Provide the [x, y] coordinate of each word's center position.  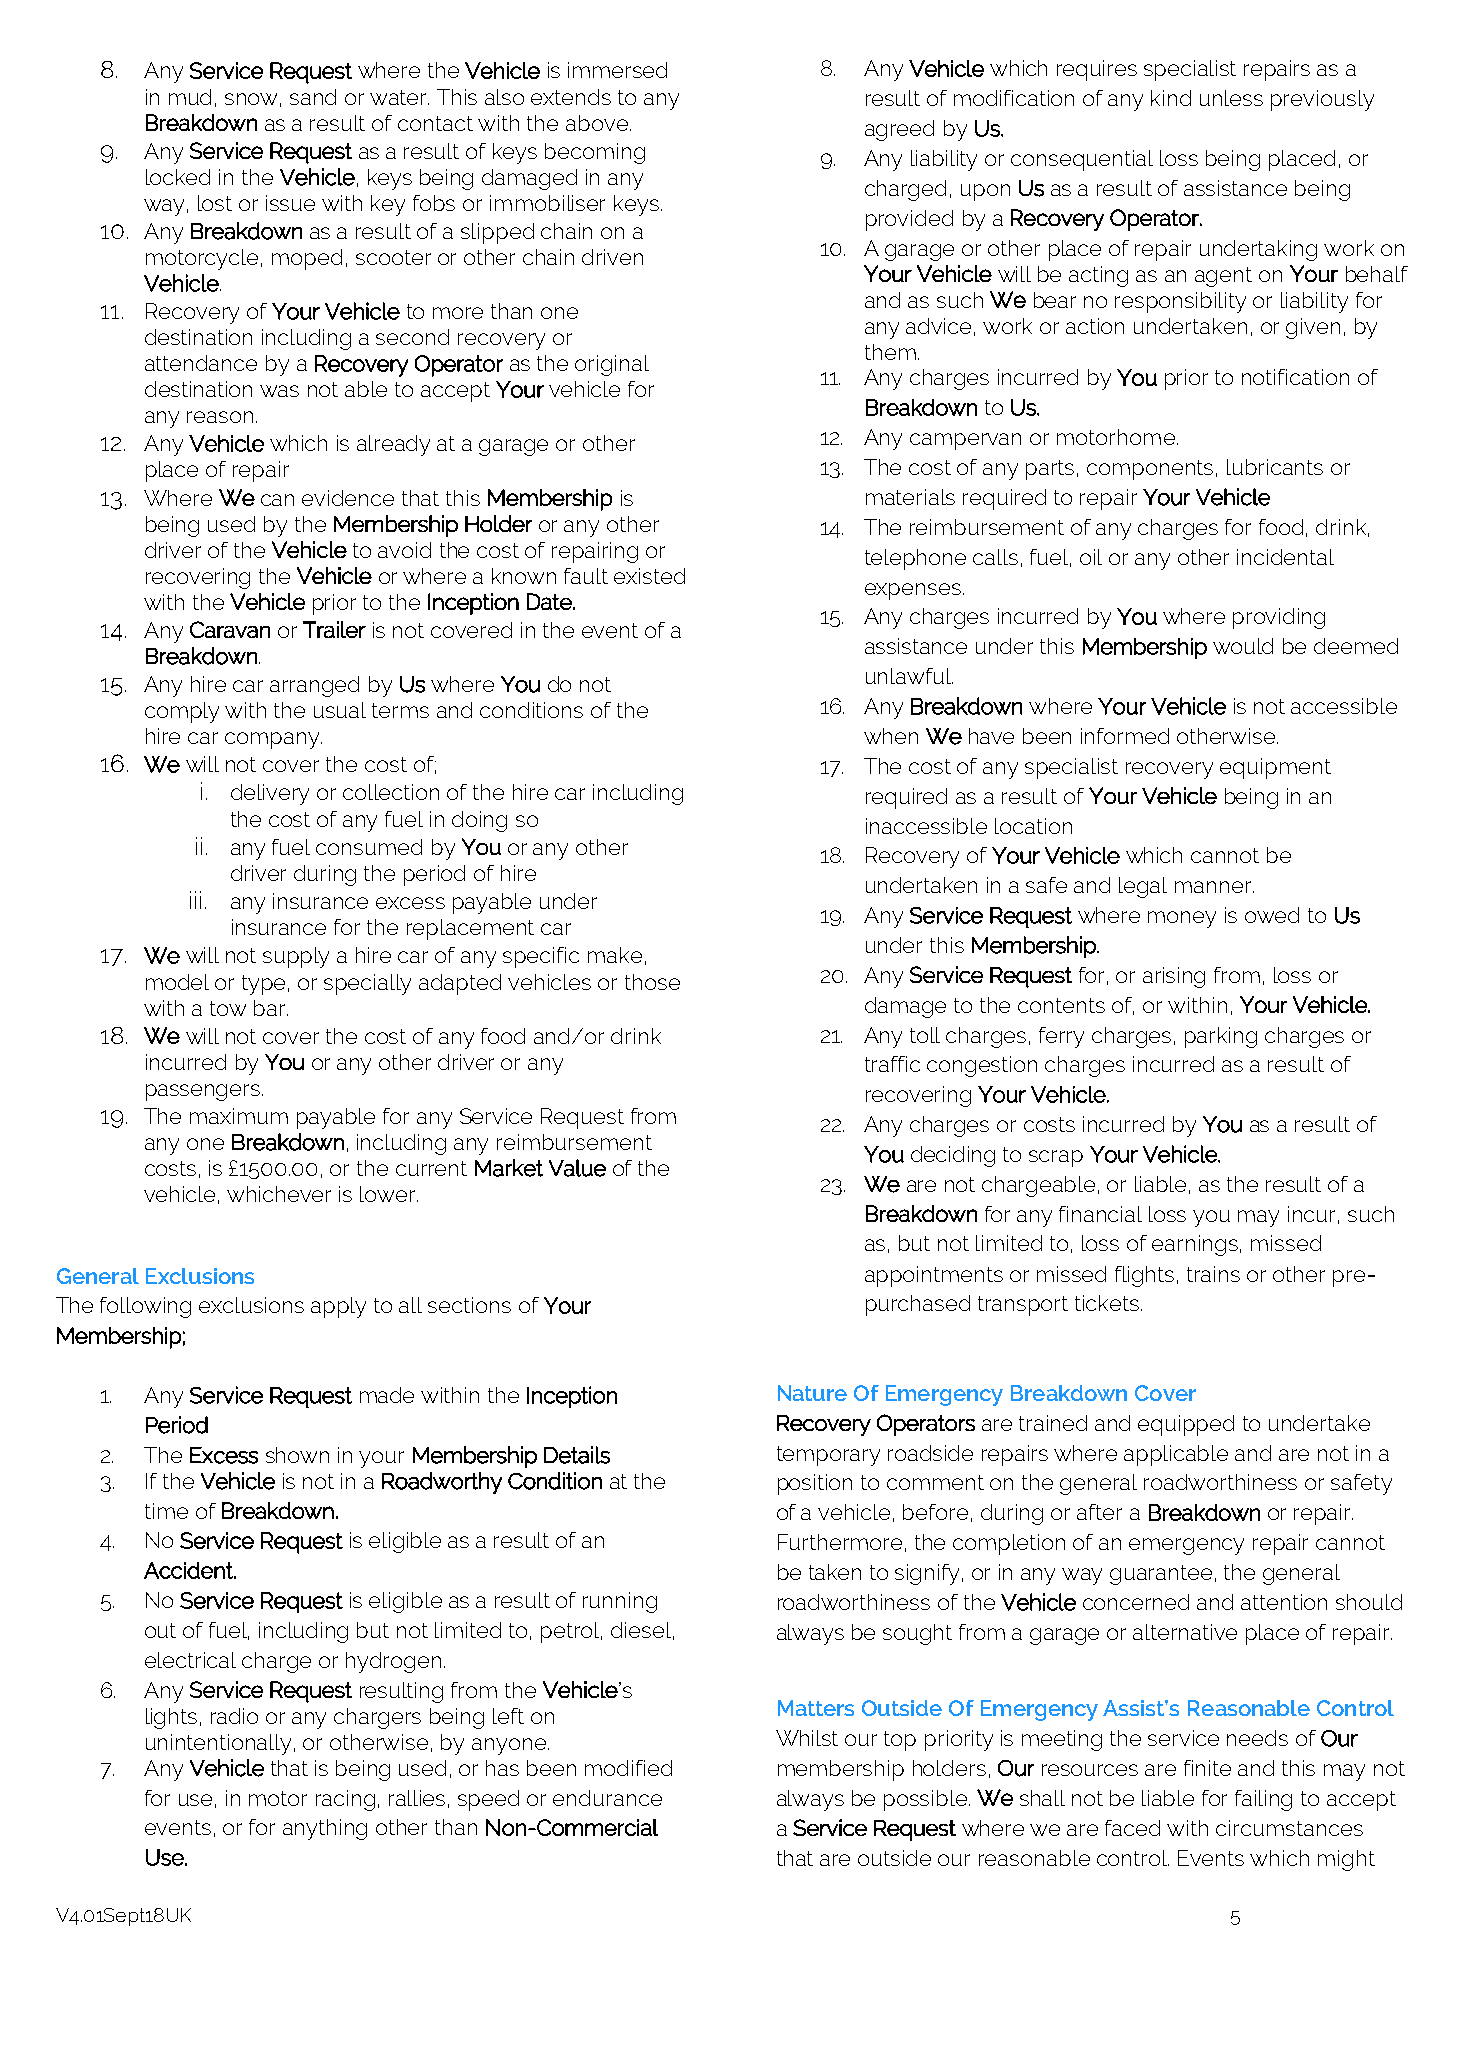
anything [325, 1829]
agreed [899, 130]
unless [1231, 98]
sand [313, 97]
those [652, 982]
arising [1174, 977]
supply [296, 957]
